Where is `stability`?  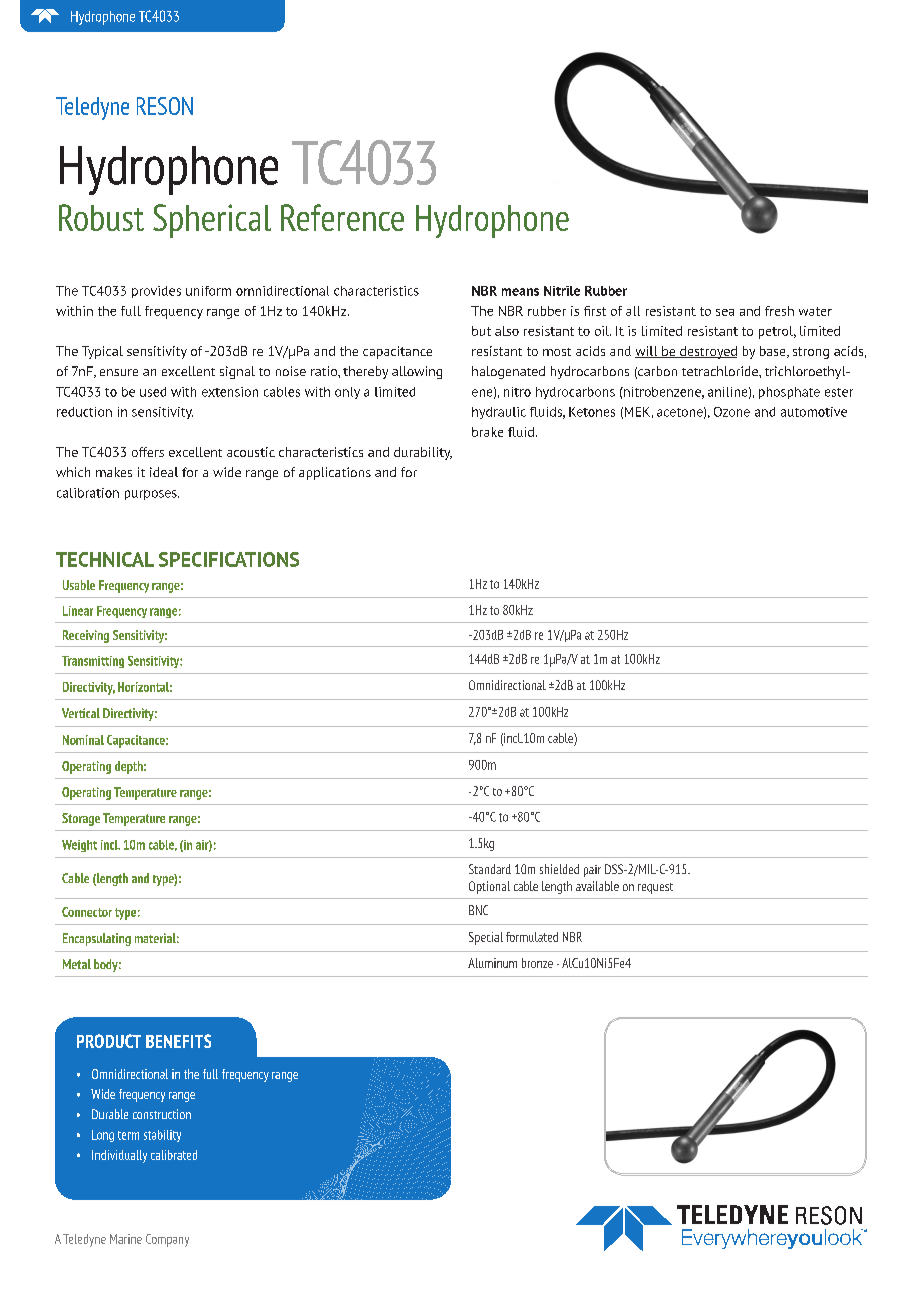 stability is located at coordinates (162, 1136).
